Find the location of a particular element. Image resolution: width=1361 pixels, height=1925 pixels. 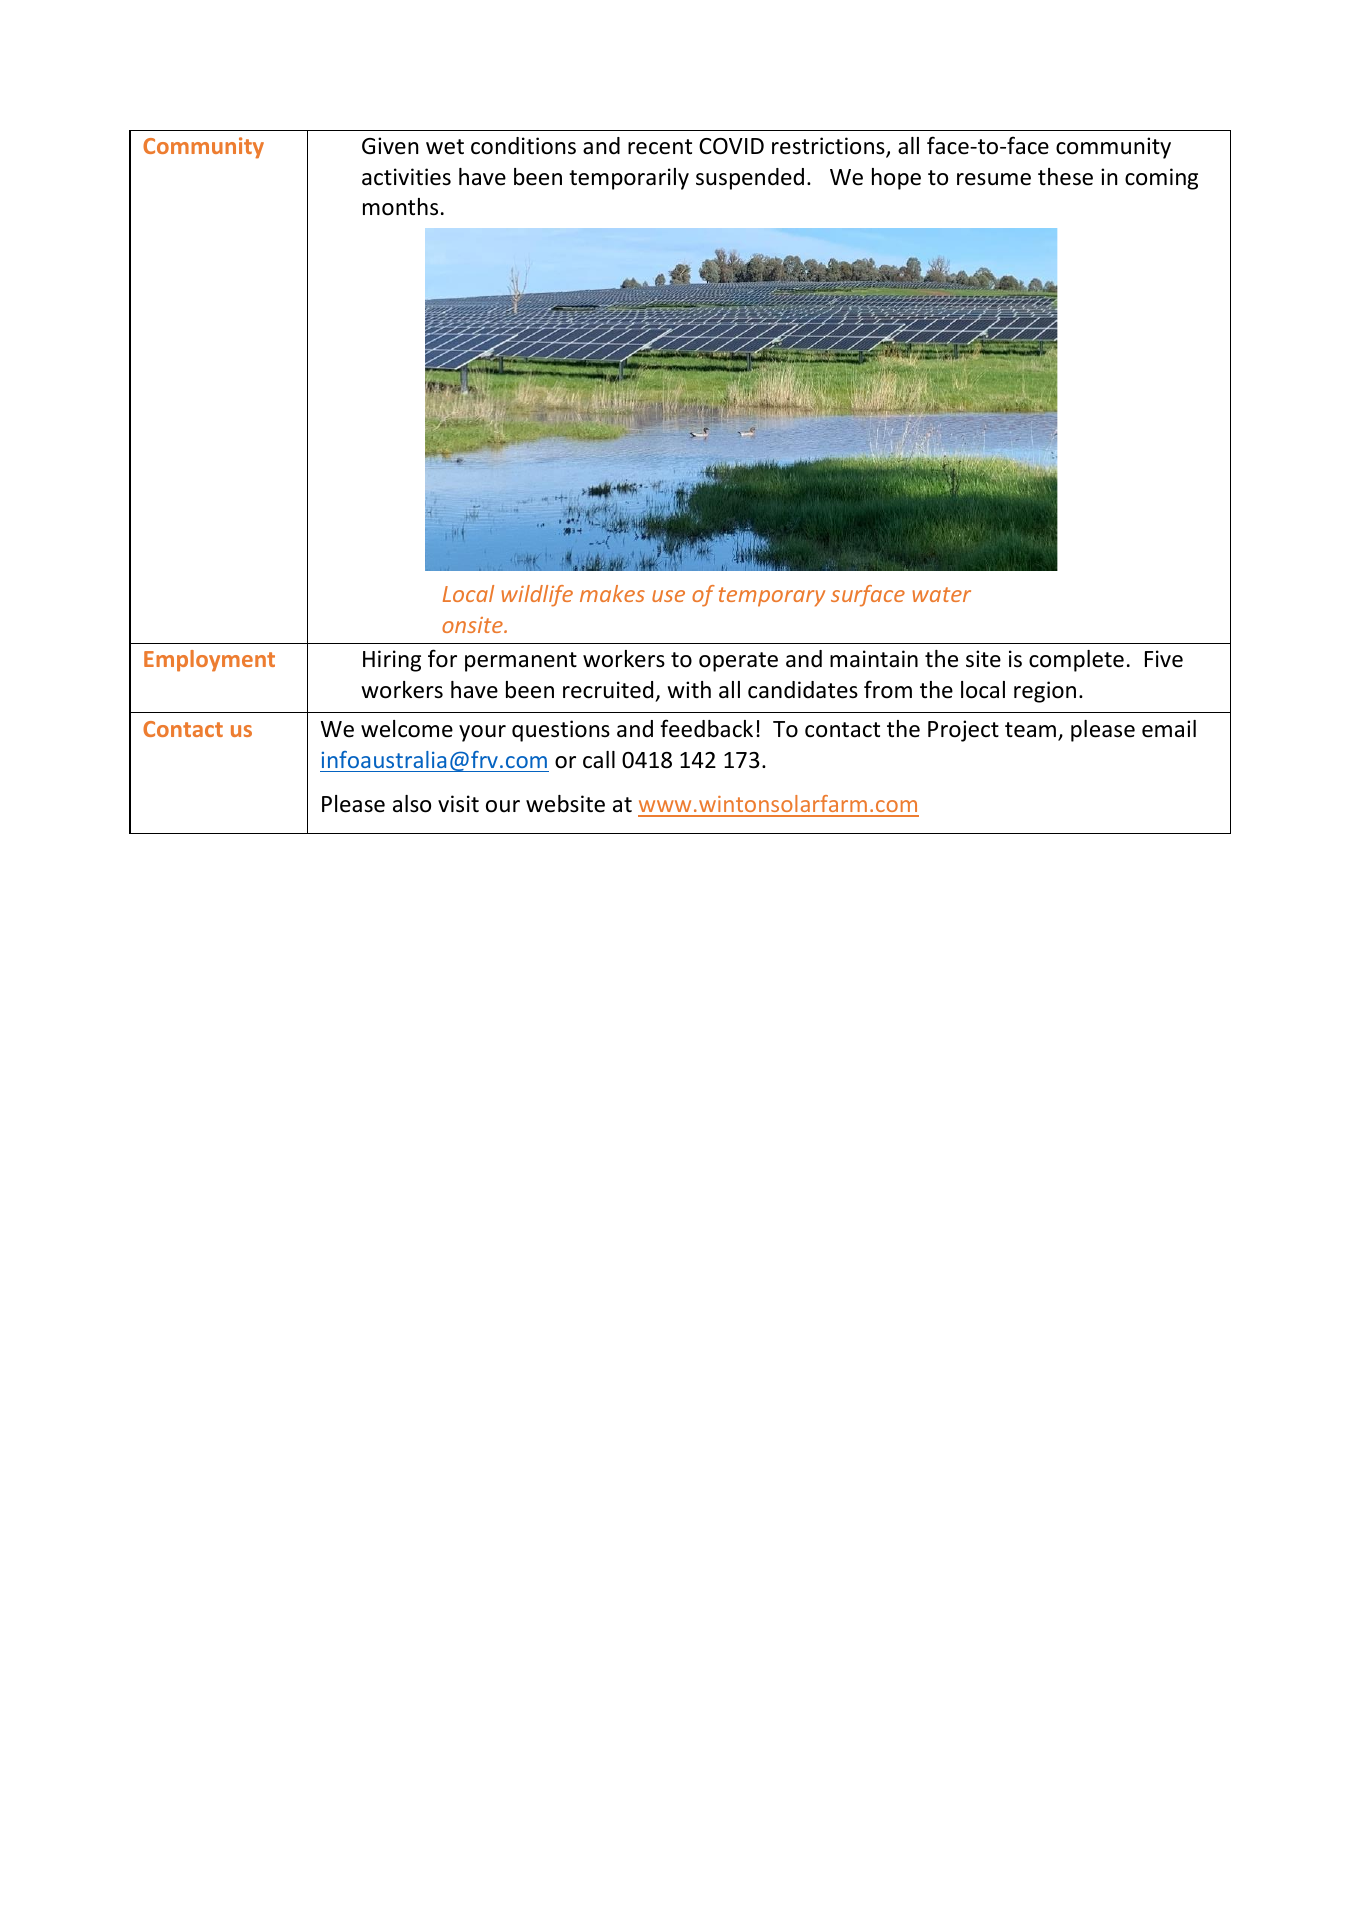

Given is located at coordinates (390, 146).
